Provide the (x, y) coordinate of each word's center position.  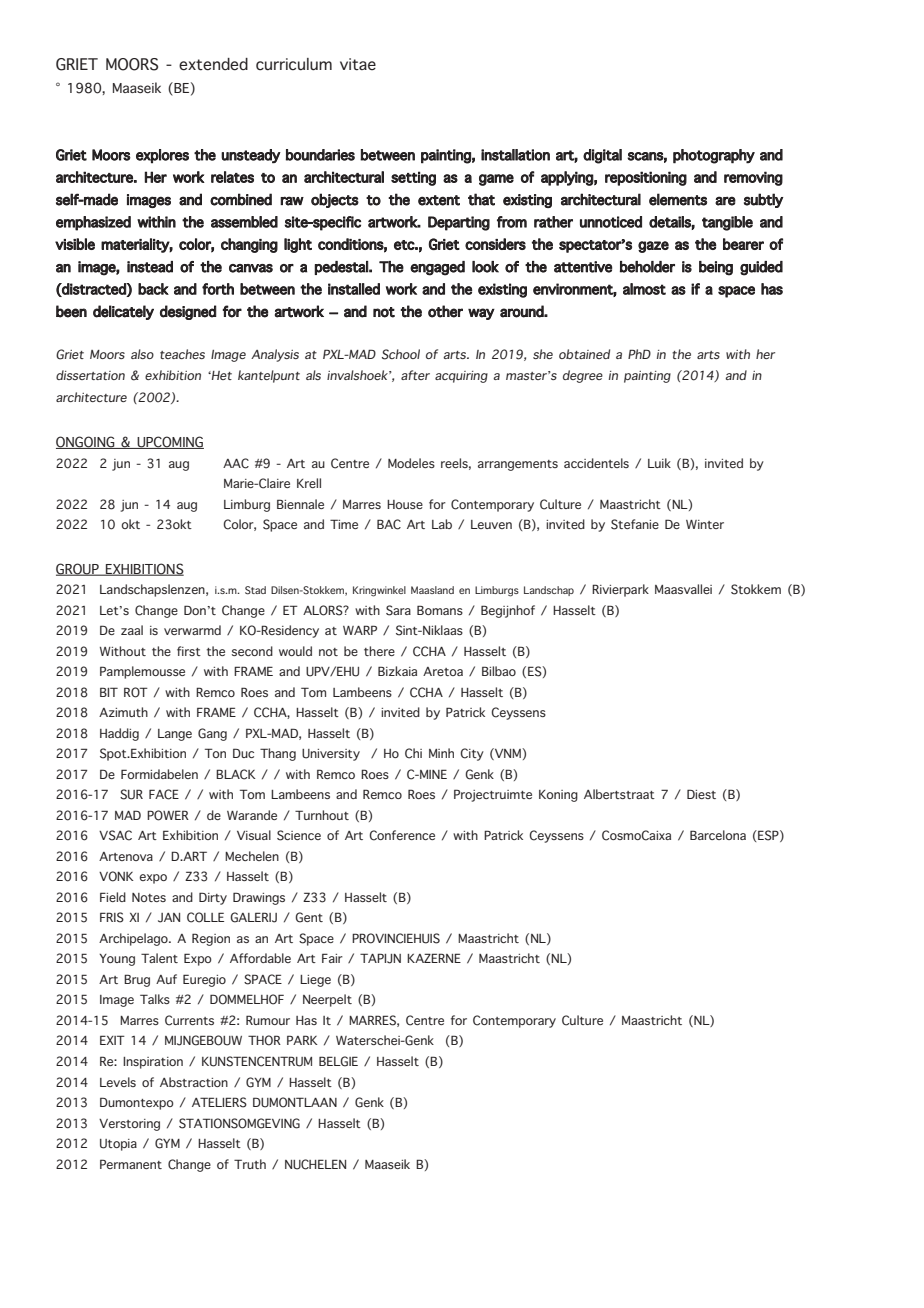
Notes (149, 897)
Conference (402, 835)
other (445, 311)
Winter (705, 524)
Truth (250, 1164)
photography (714, 156)
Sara (398, 610)
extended (213, 64)
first (189, 651)
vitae (358, 64)
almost (644, 289)
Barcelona (718, 835)
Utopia (118, 1145)
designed (188, 312)
